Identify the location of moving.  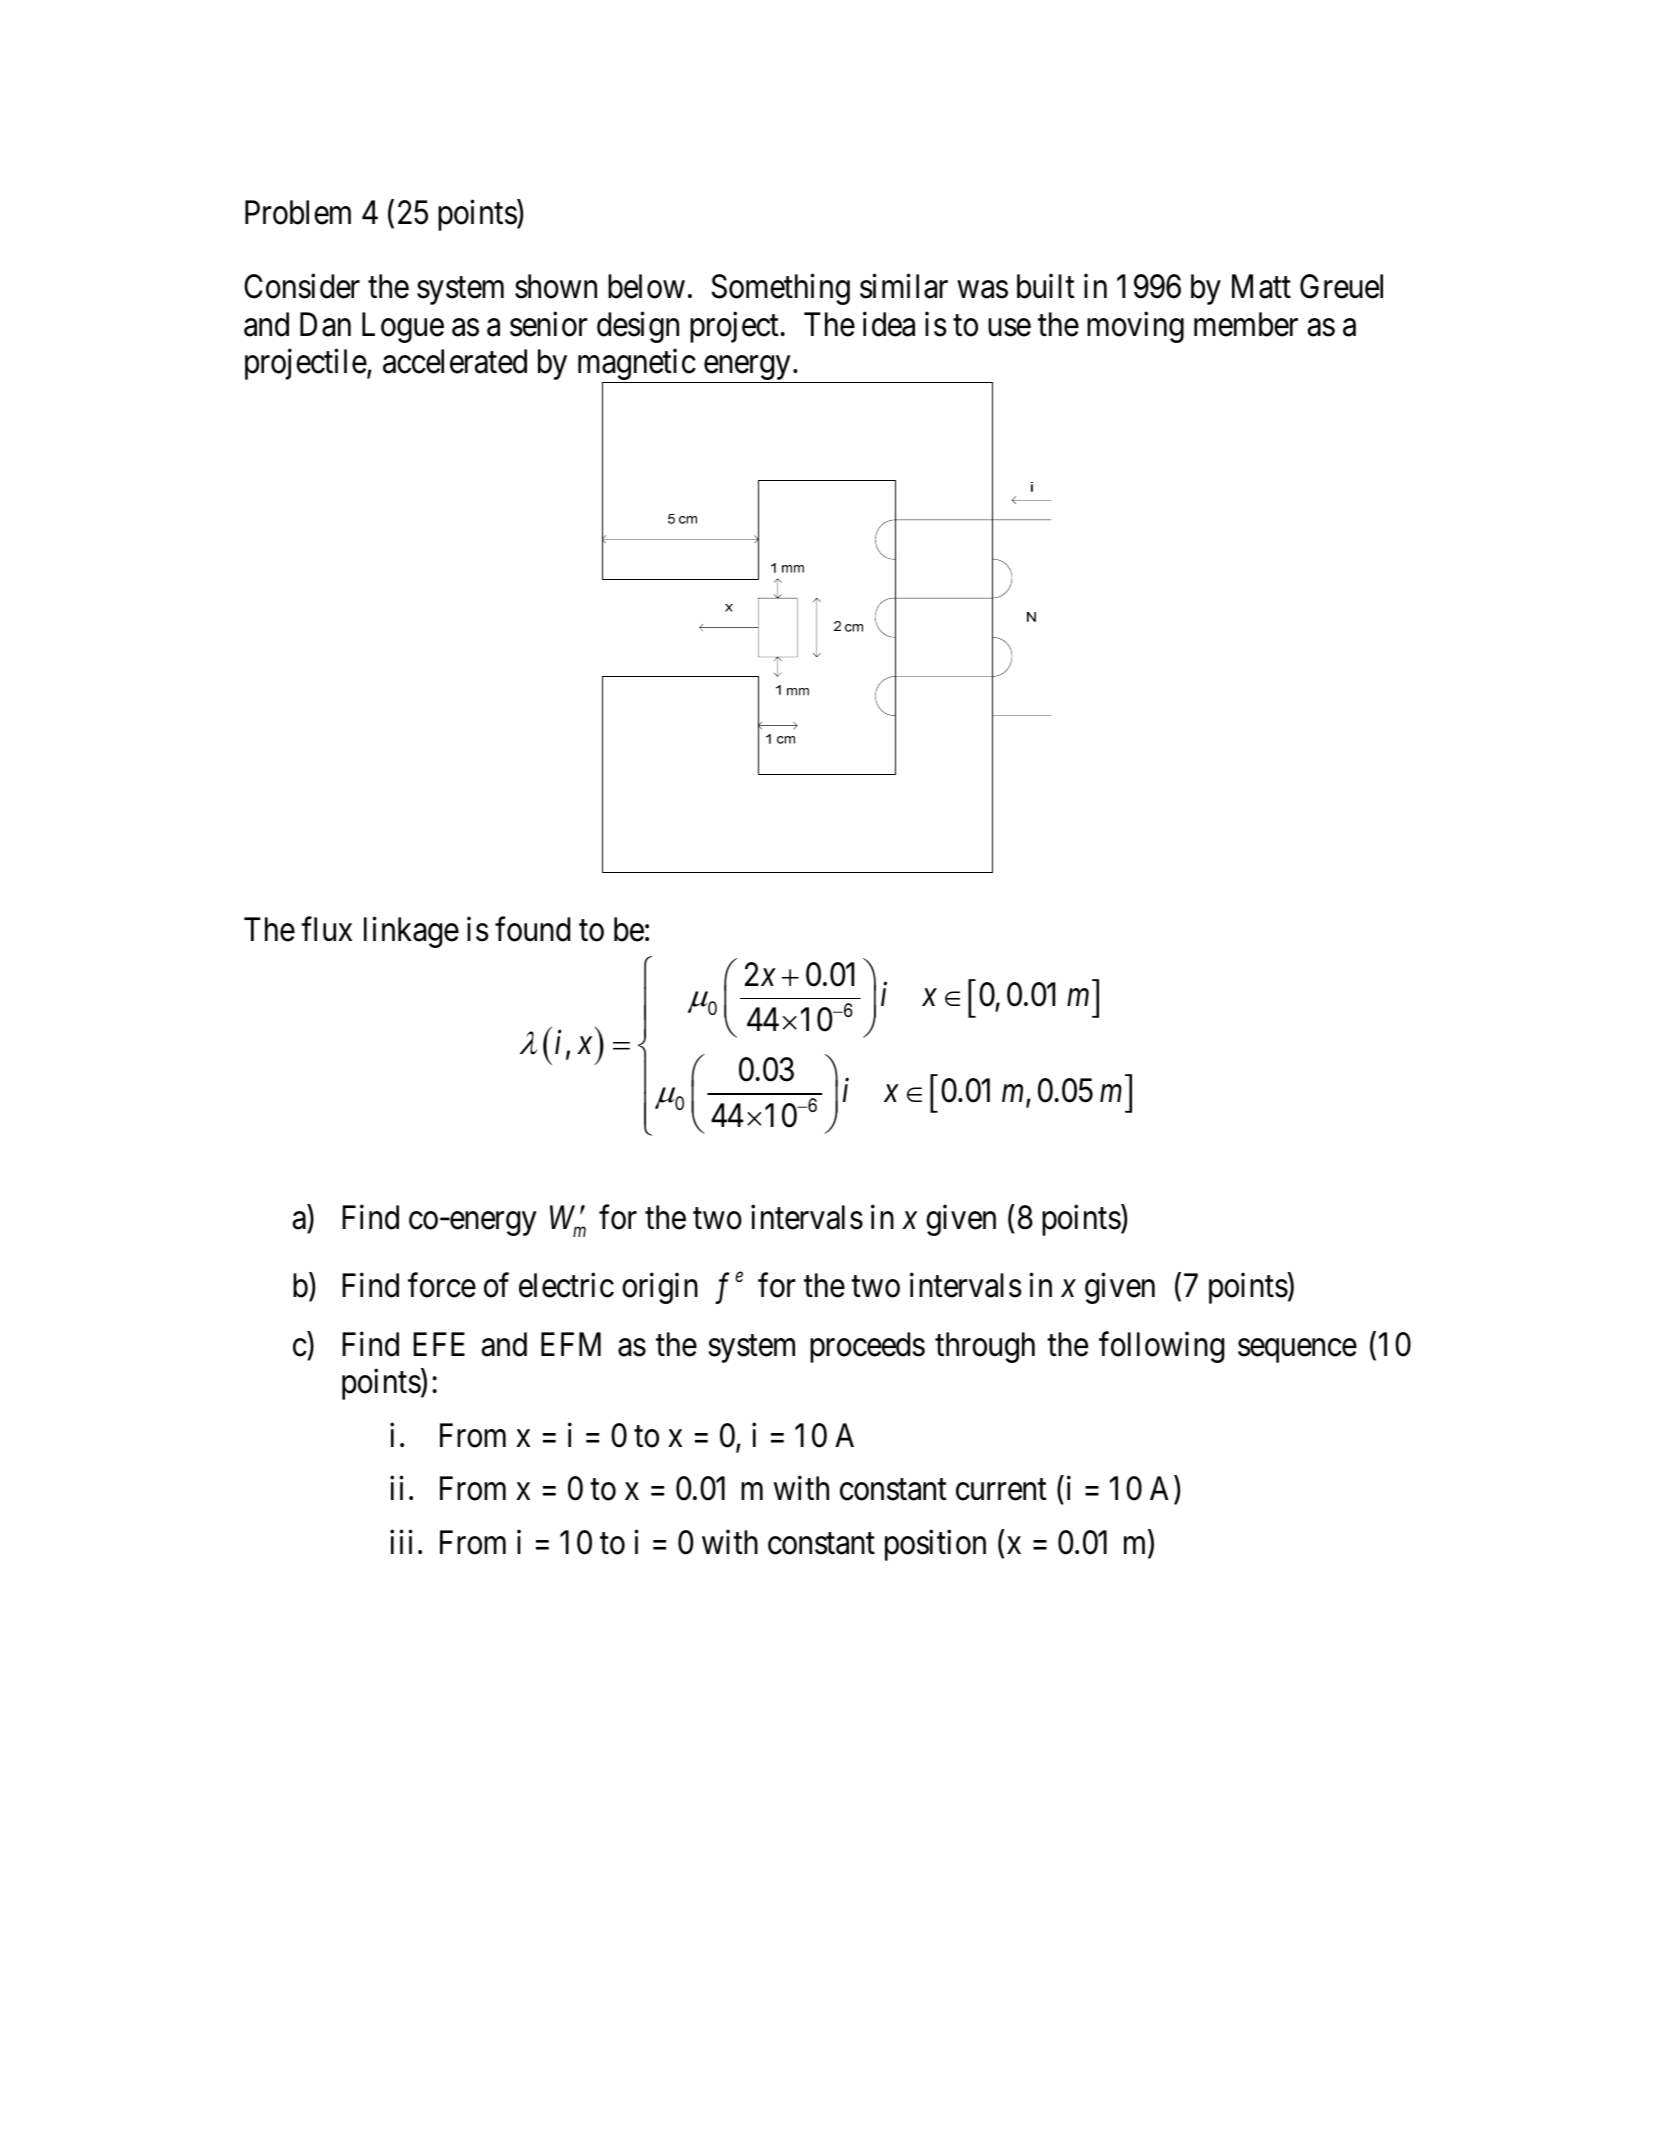
(1135, 327).
